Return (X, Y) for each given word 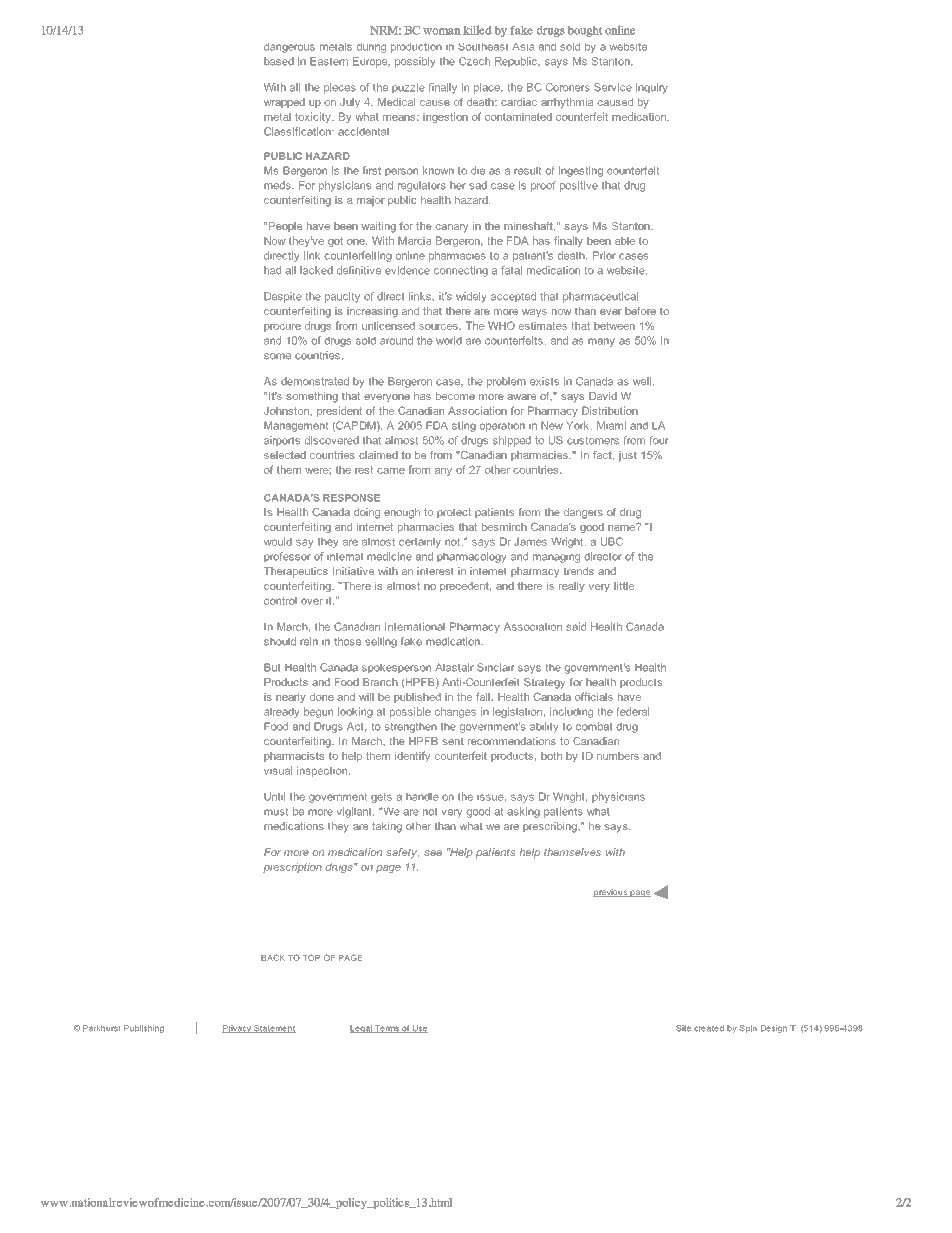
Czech (474, 61)
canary (452, 228)
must (276, 811)
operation (502, 426)
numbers (618, 756)
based (279, 61)
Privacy (237, 1029)
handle (422, 796)
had (272, 270)
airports (282, 441)
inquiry (652, 88)
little (624, 586)
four (659, 440)
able (625, 240)
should (280, 641)
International (415, 626)
